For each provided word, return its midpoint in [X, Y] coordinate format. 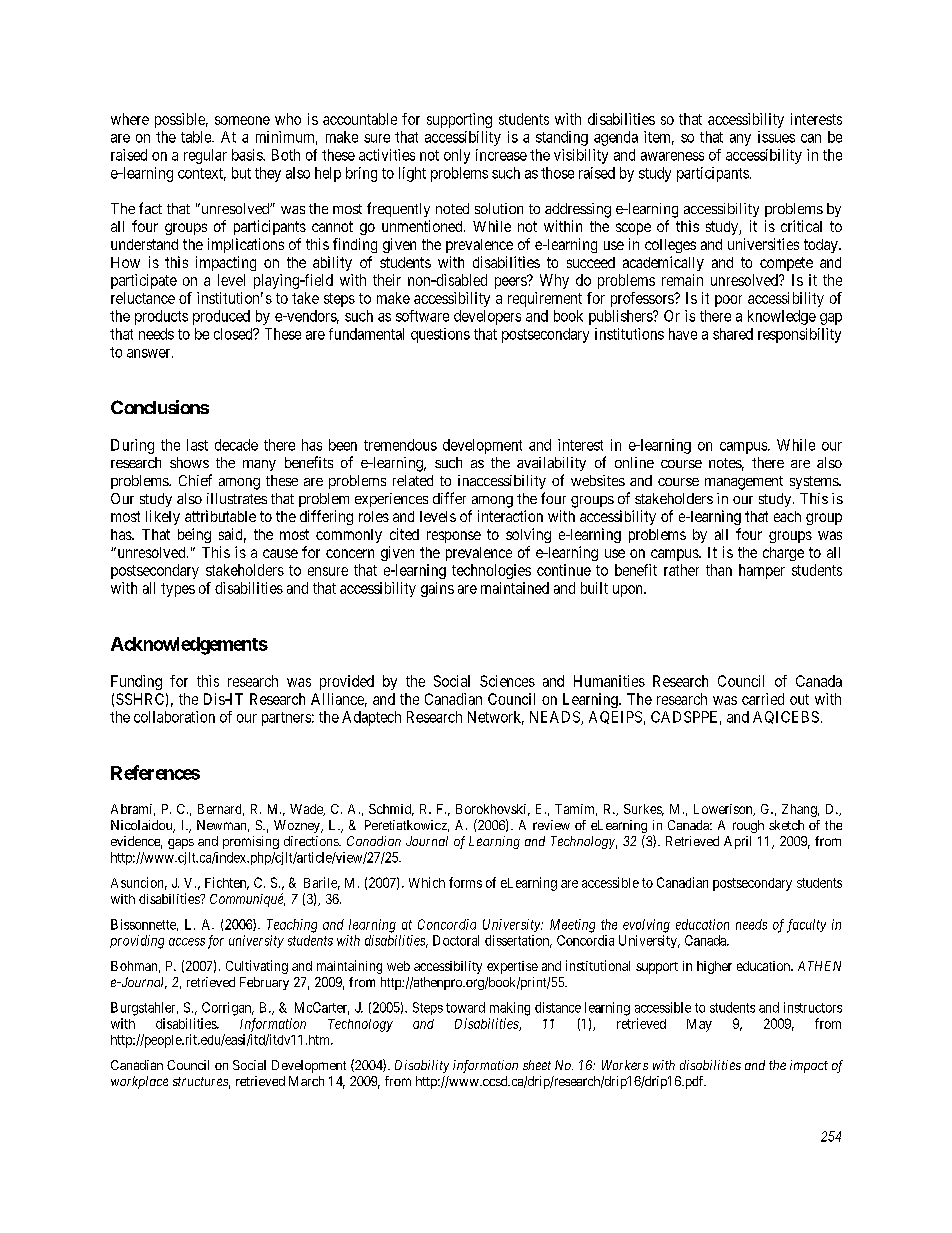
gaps [181, 844]
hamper [762, 571]
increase [501, 155]
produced [221, 317]
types [178, 590]
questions [440, 335]
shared [733, 334]
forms [465, 882]
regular [205, 156]
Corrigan [228, 1009]
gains [437, 589]
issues [776, 137]
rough [748, 826]
